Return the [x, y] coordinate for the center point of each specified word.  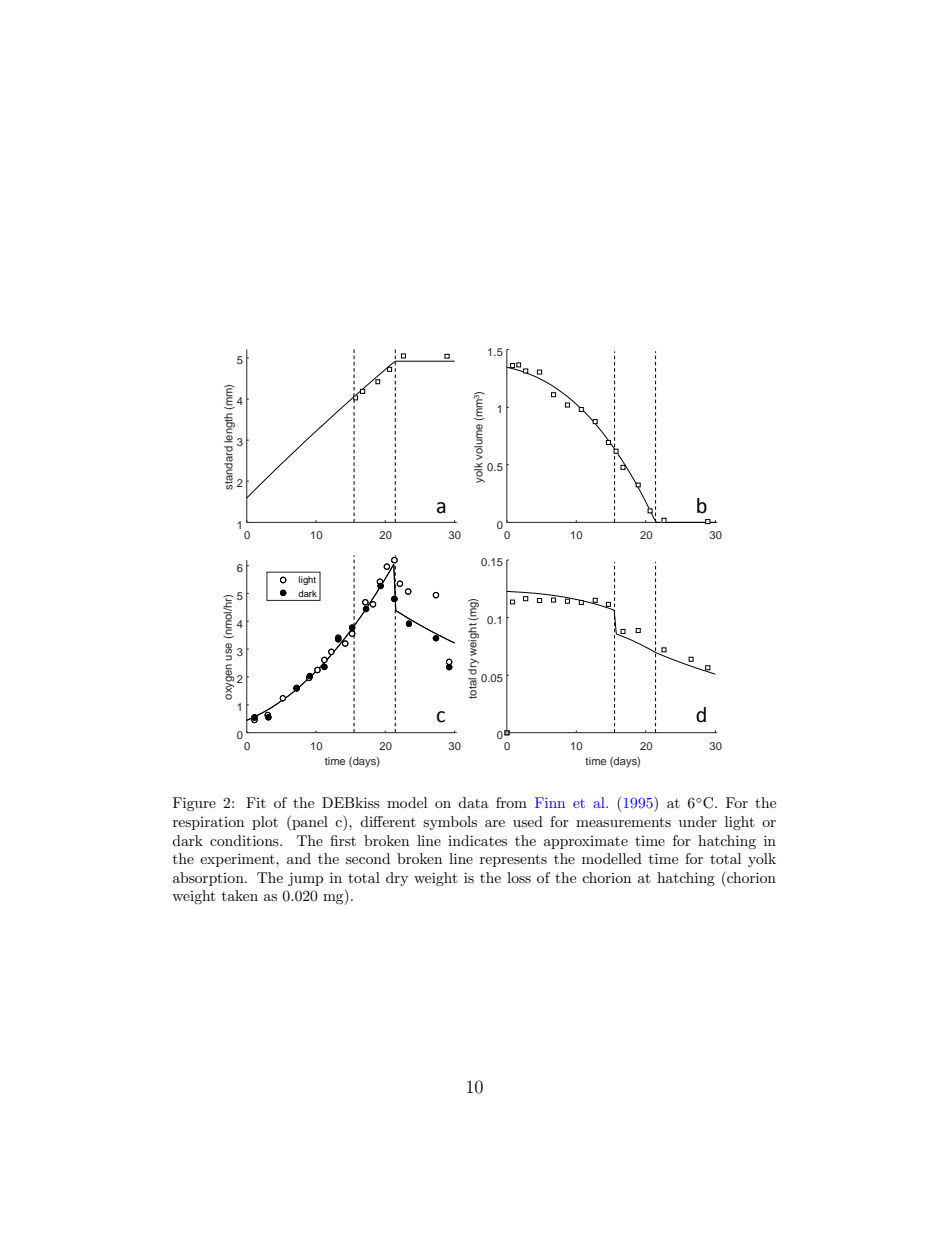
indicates [477, 840]
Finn [550, 802]
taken [240, 895]
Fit [256, 802]
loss [519, 877]
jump [305, 879]
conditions [245, 840]
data [473, 802]
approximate [586, 842]
